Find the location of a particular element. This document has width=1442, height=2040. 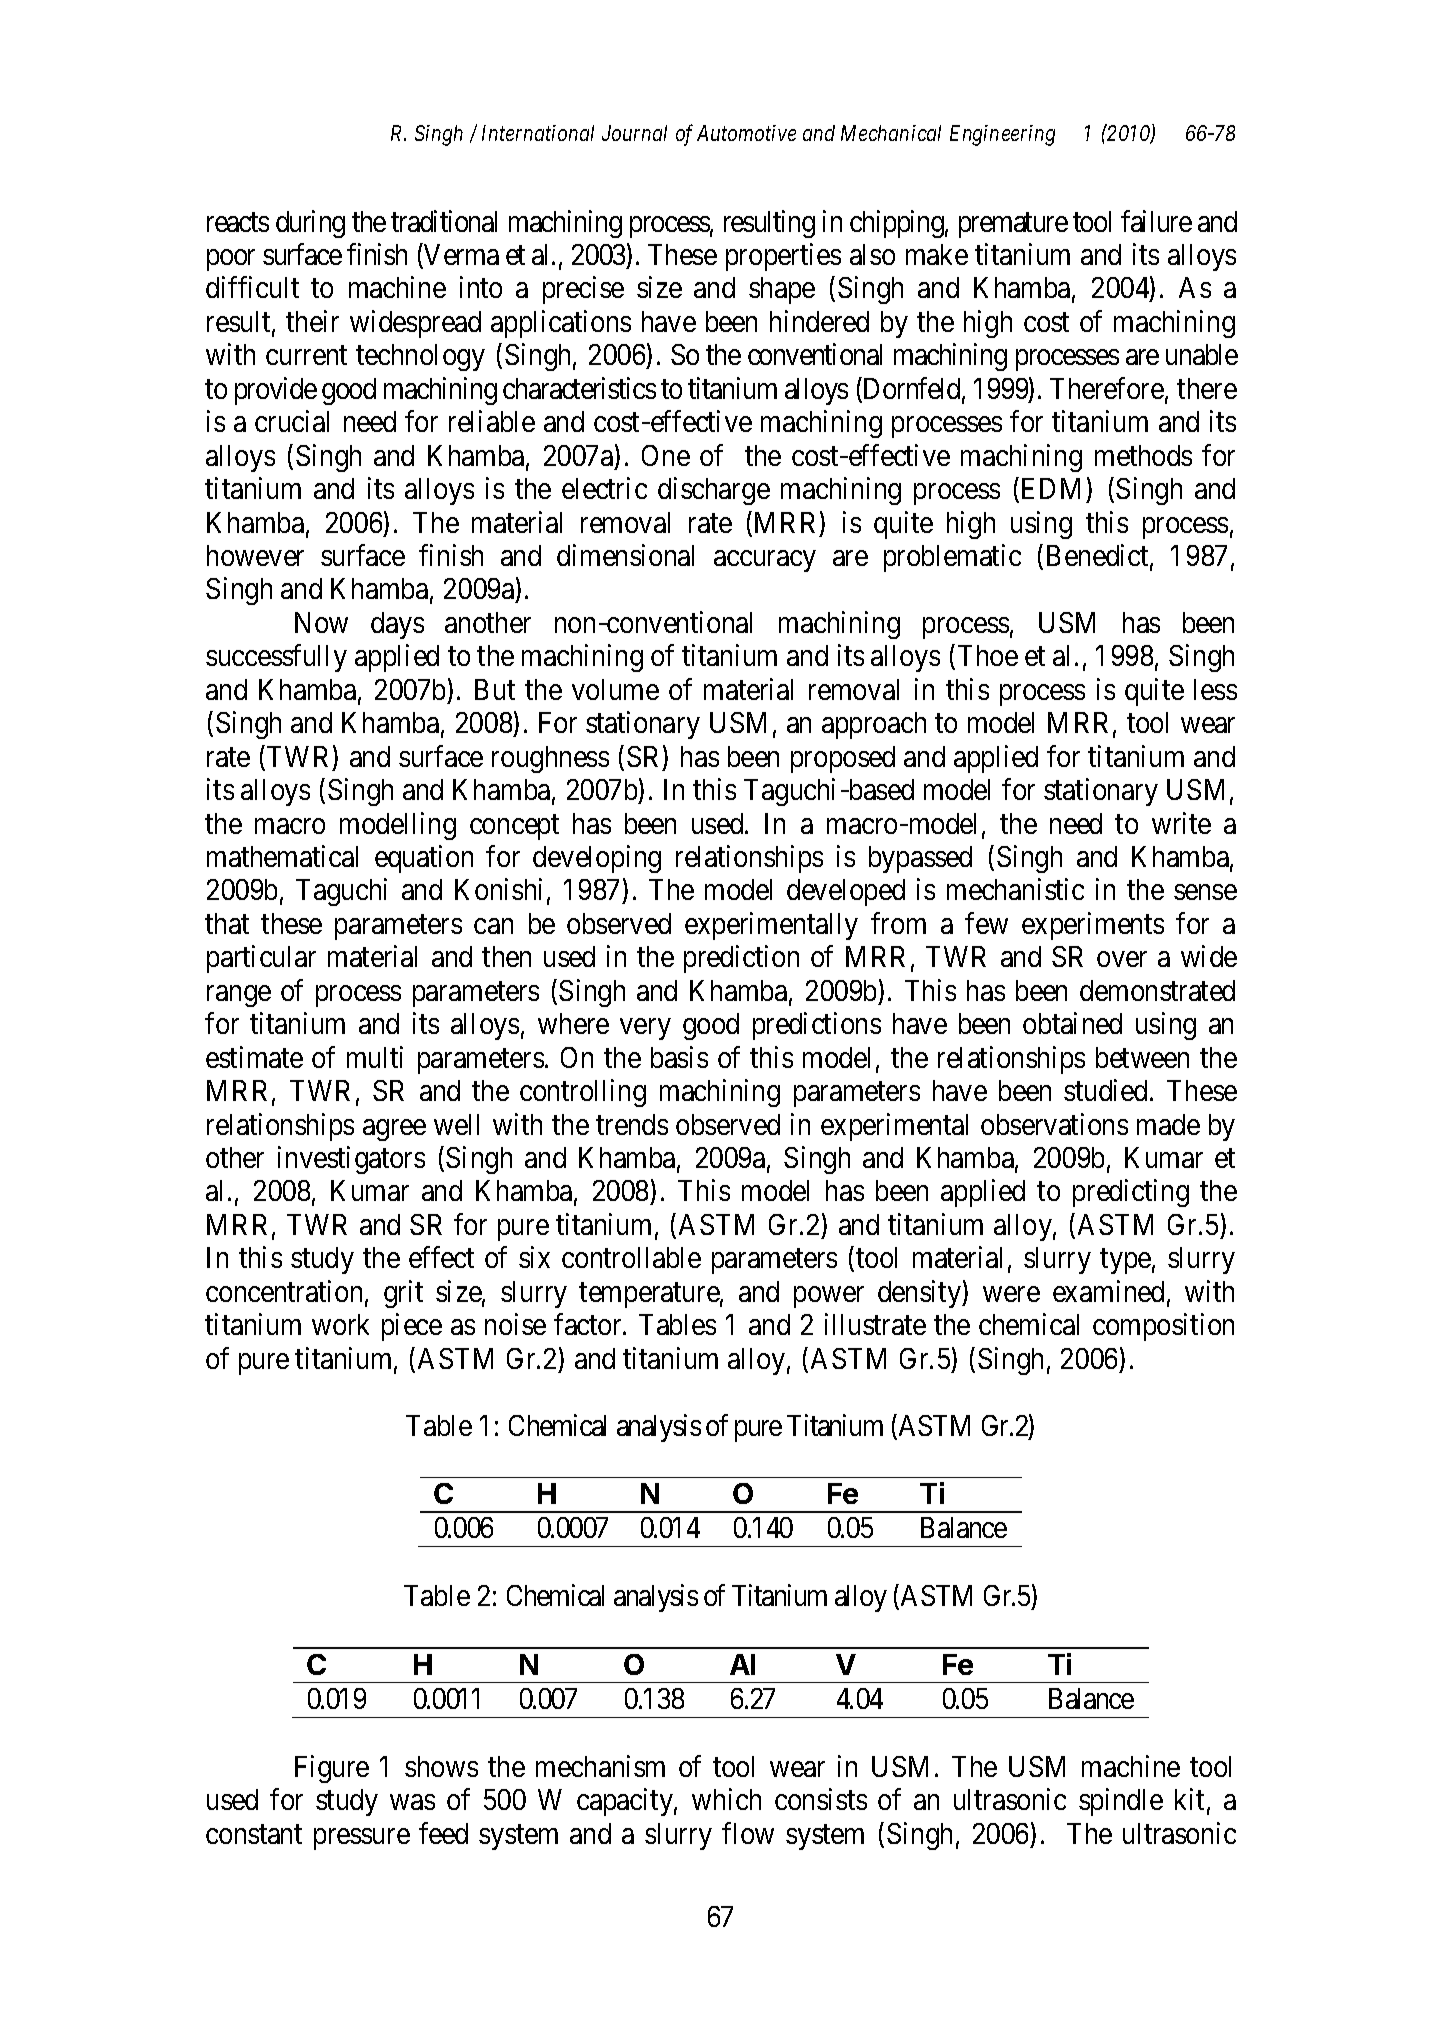

failure is located at coordinates (1156, 221).
